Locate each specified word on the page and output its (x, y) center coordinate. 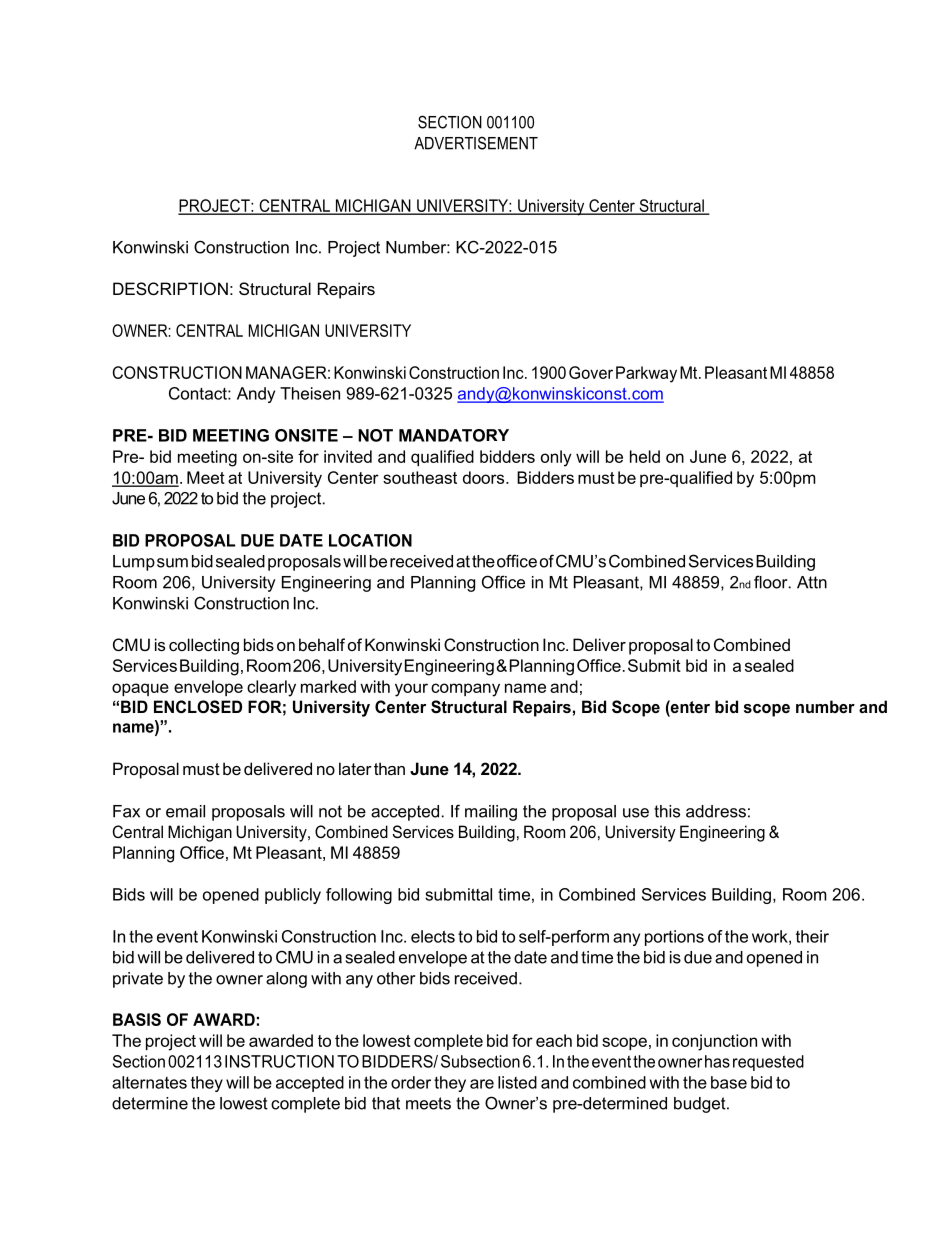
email (185, 811)
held (645, 456)
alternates (149, 1082)
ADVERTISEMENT (476, 143)
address (716, 811)
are (482, 1084)
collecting (204, 646)
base (729, 1082)
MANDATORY (454, 435)
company (465, 690)
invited (348, 456)
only (556, 458)
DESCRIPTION (170, 288)
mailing (491, 813)
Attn (812, 582)
